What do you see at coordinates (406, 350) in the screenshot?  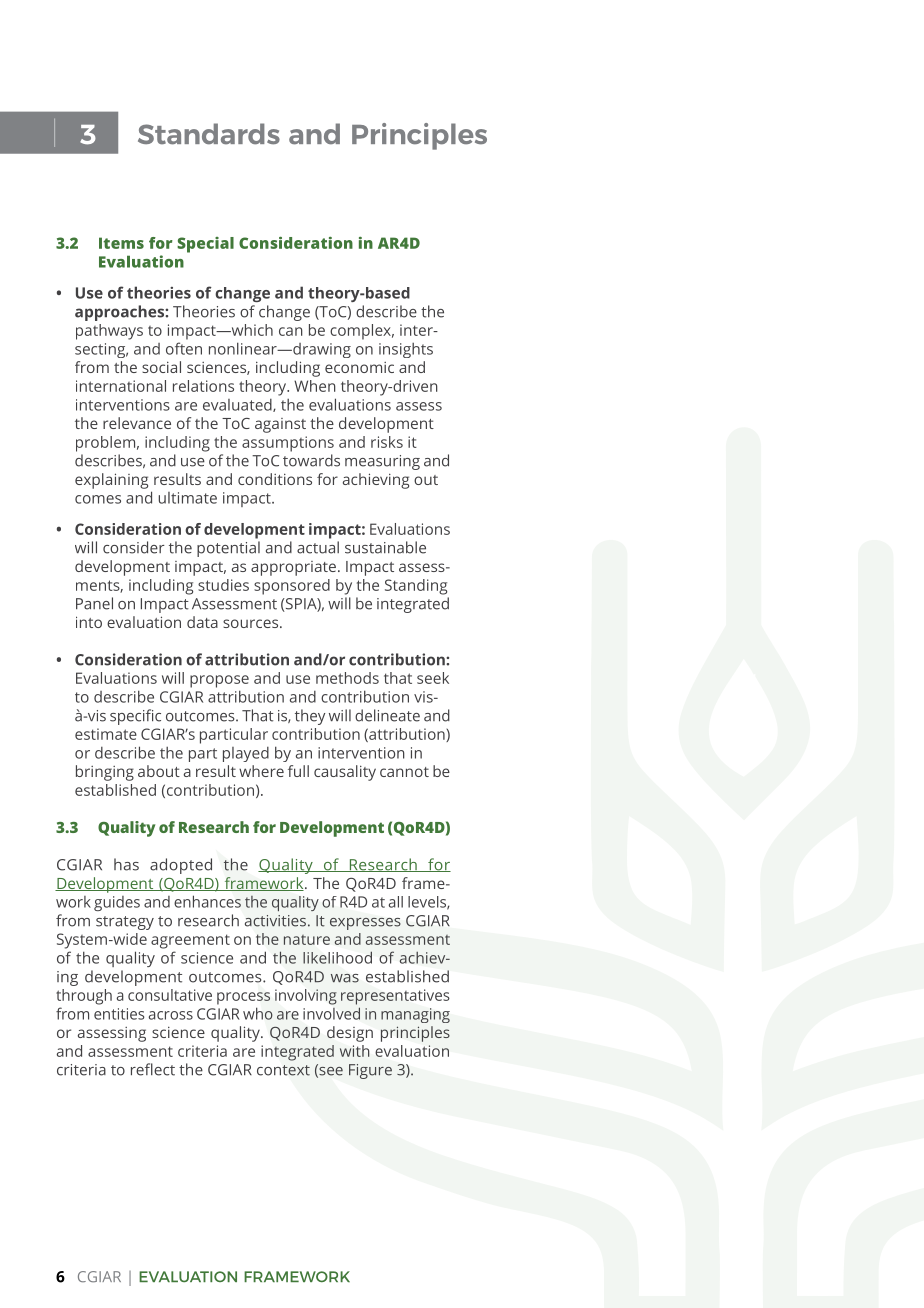 I see `insights` at bounding box center [406, 350].
